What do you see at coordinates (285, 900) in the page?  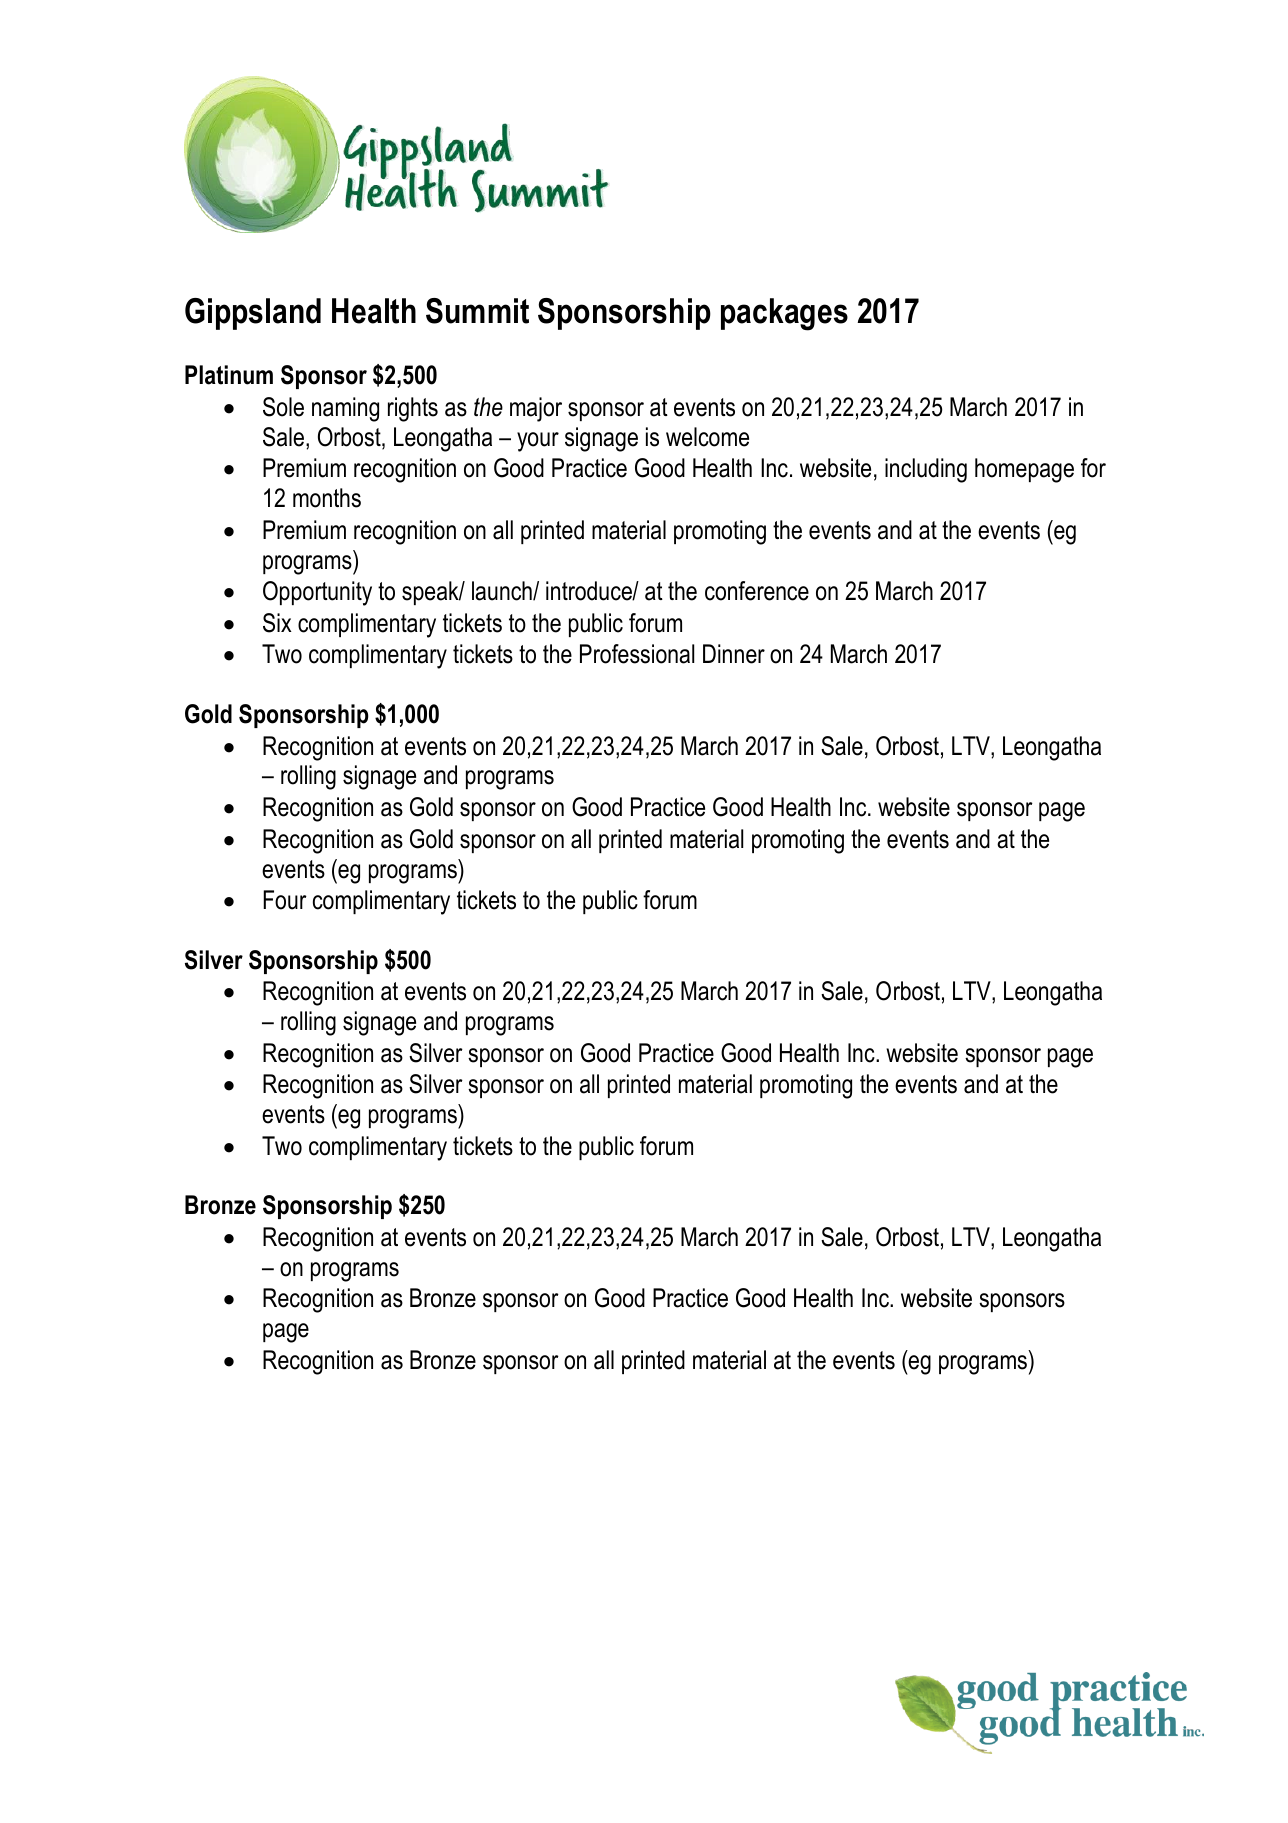 I see `Four` at bounding box center [285, 900].
